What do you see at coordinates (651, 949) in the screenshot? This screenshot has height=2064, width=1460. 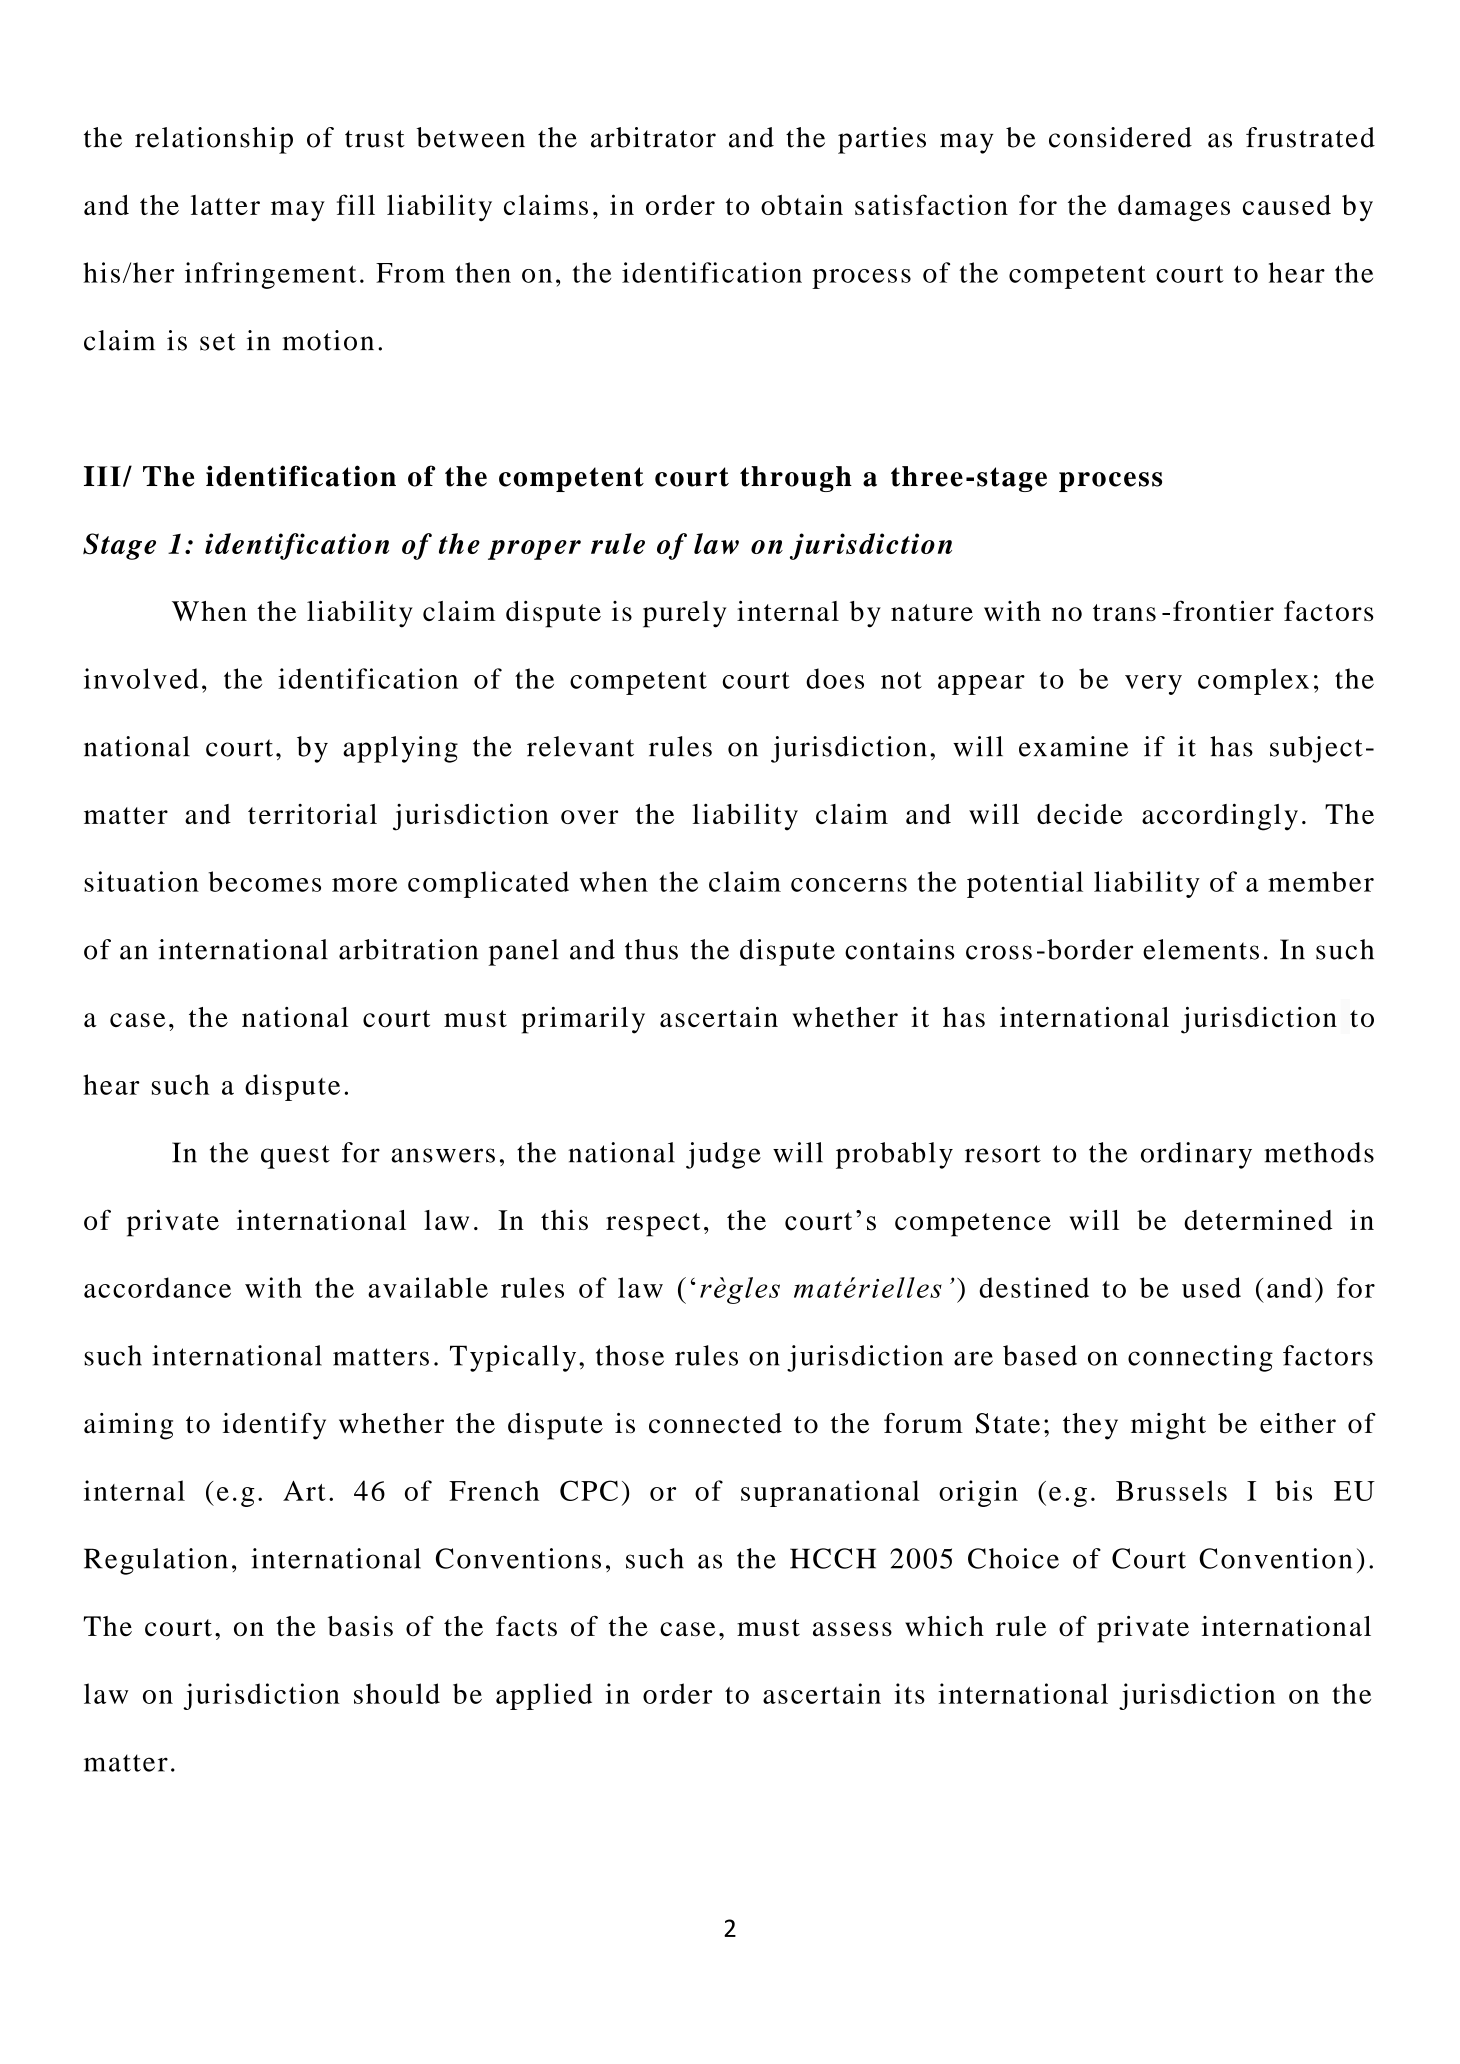 I see `thus` at bounding box center [651, 949].
